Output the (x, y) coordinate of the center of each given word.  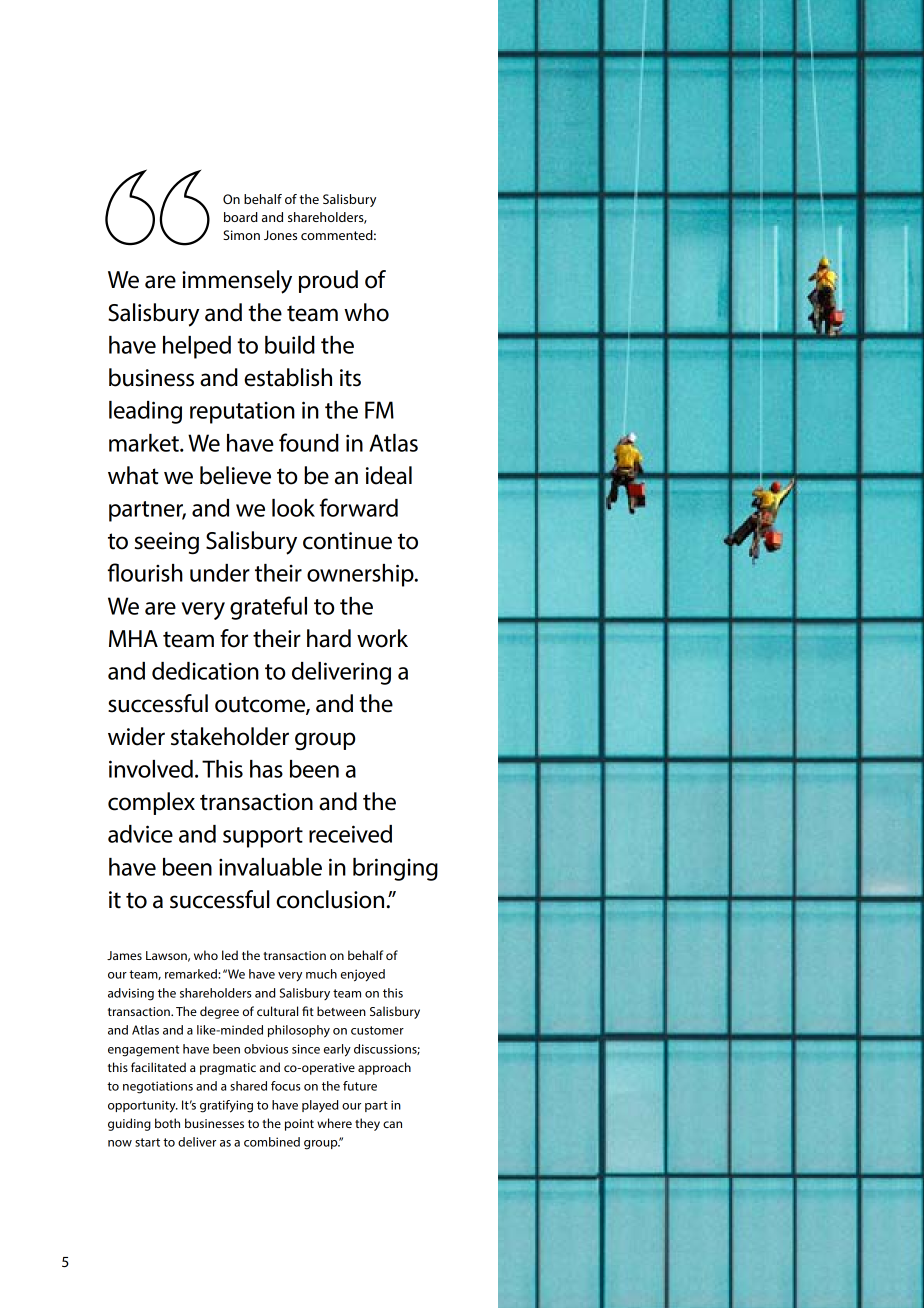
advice (140, 834)
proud (328, 281)
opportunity (143, 1106)
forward (359, 507)
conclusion (331, 899)
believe (235, 475)
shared (248, 1086)
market (145, 443)
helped (197, 347)
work (382, 638)
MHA (133, 638)
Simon (241, 235)
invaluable (270, 867)
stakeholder (230, 736)
